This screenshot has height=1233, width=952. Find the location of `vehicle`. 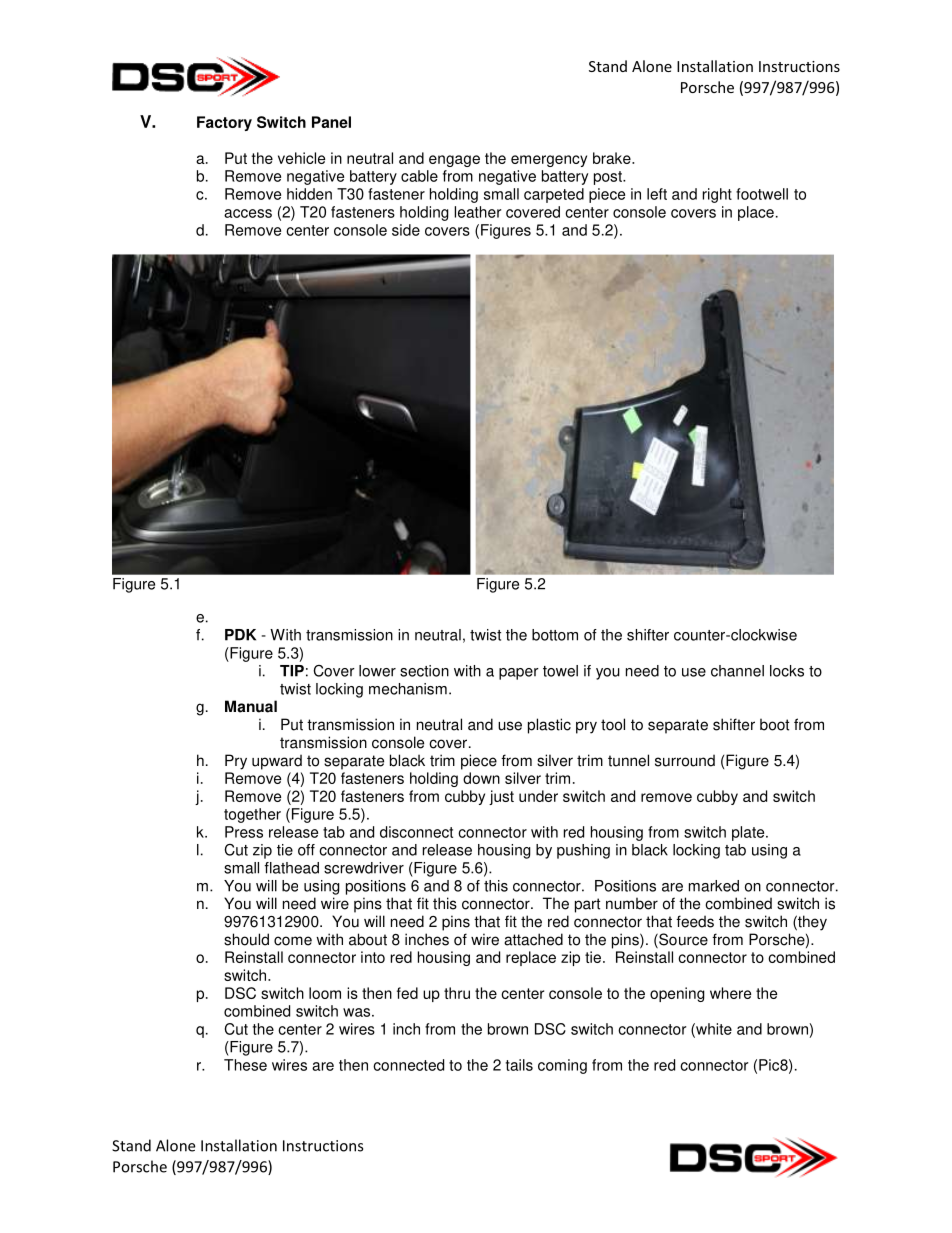

vehicle is located at coordinates (301, 158).
